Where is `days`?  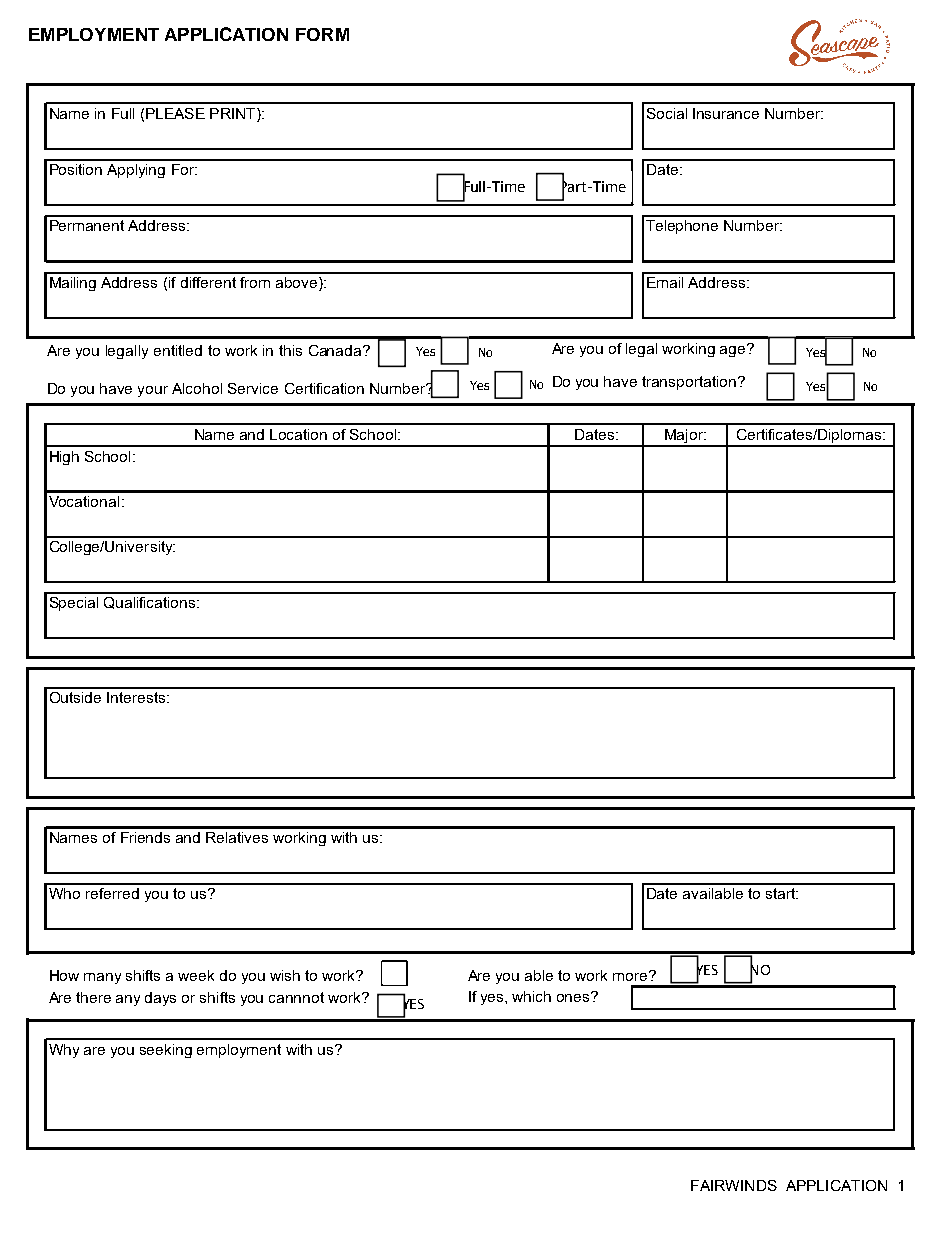
days is located at coordinates (160, 999).
